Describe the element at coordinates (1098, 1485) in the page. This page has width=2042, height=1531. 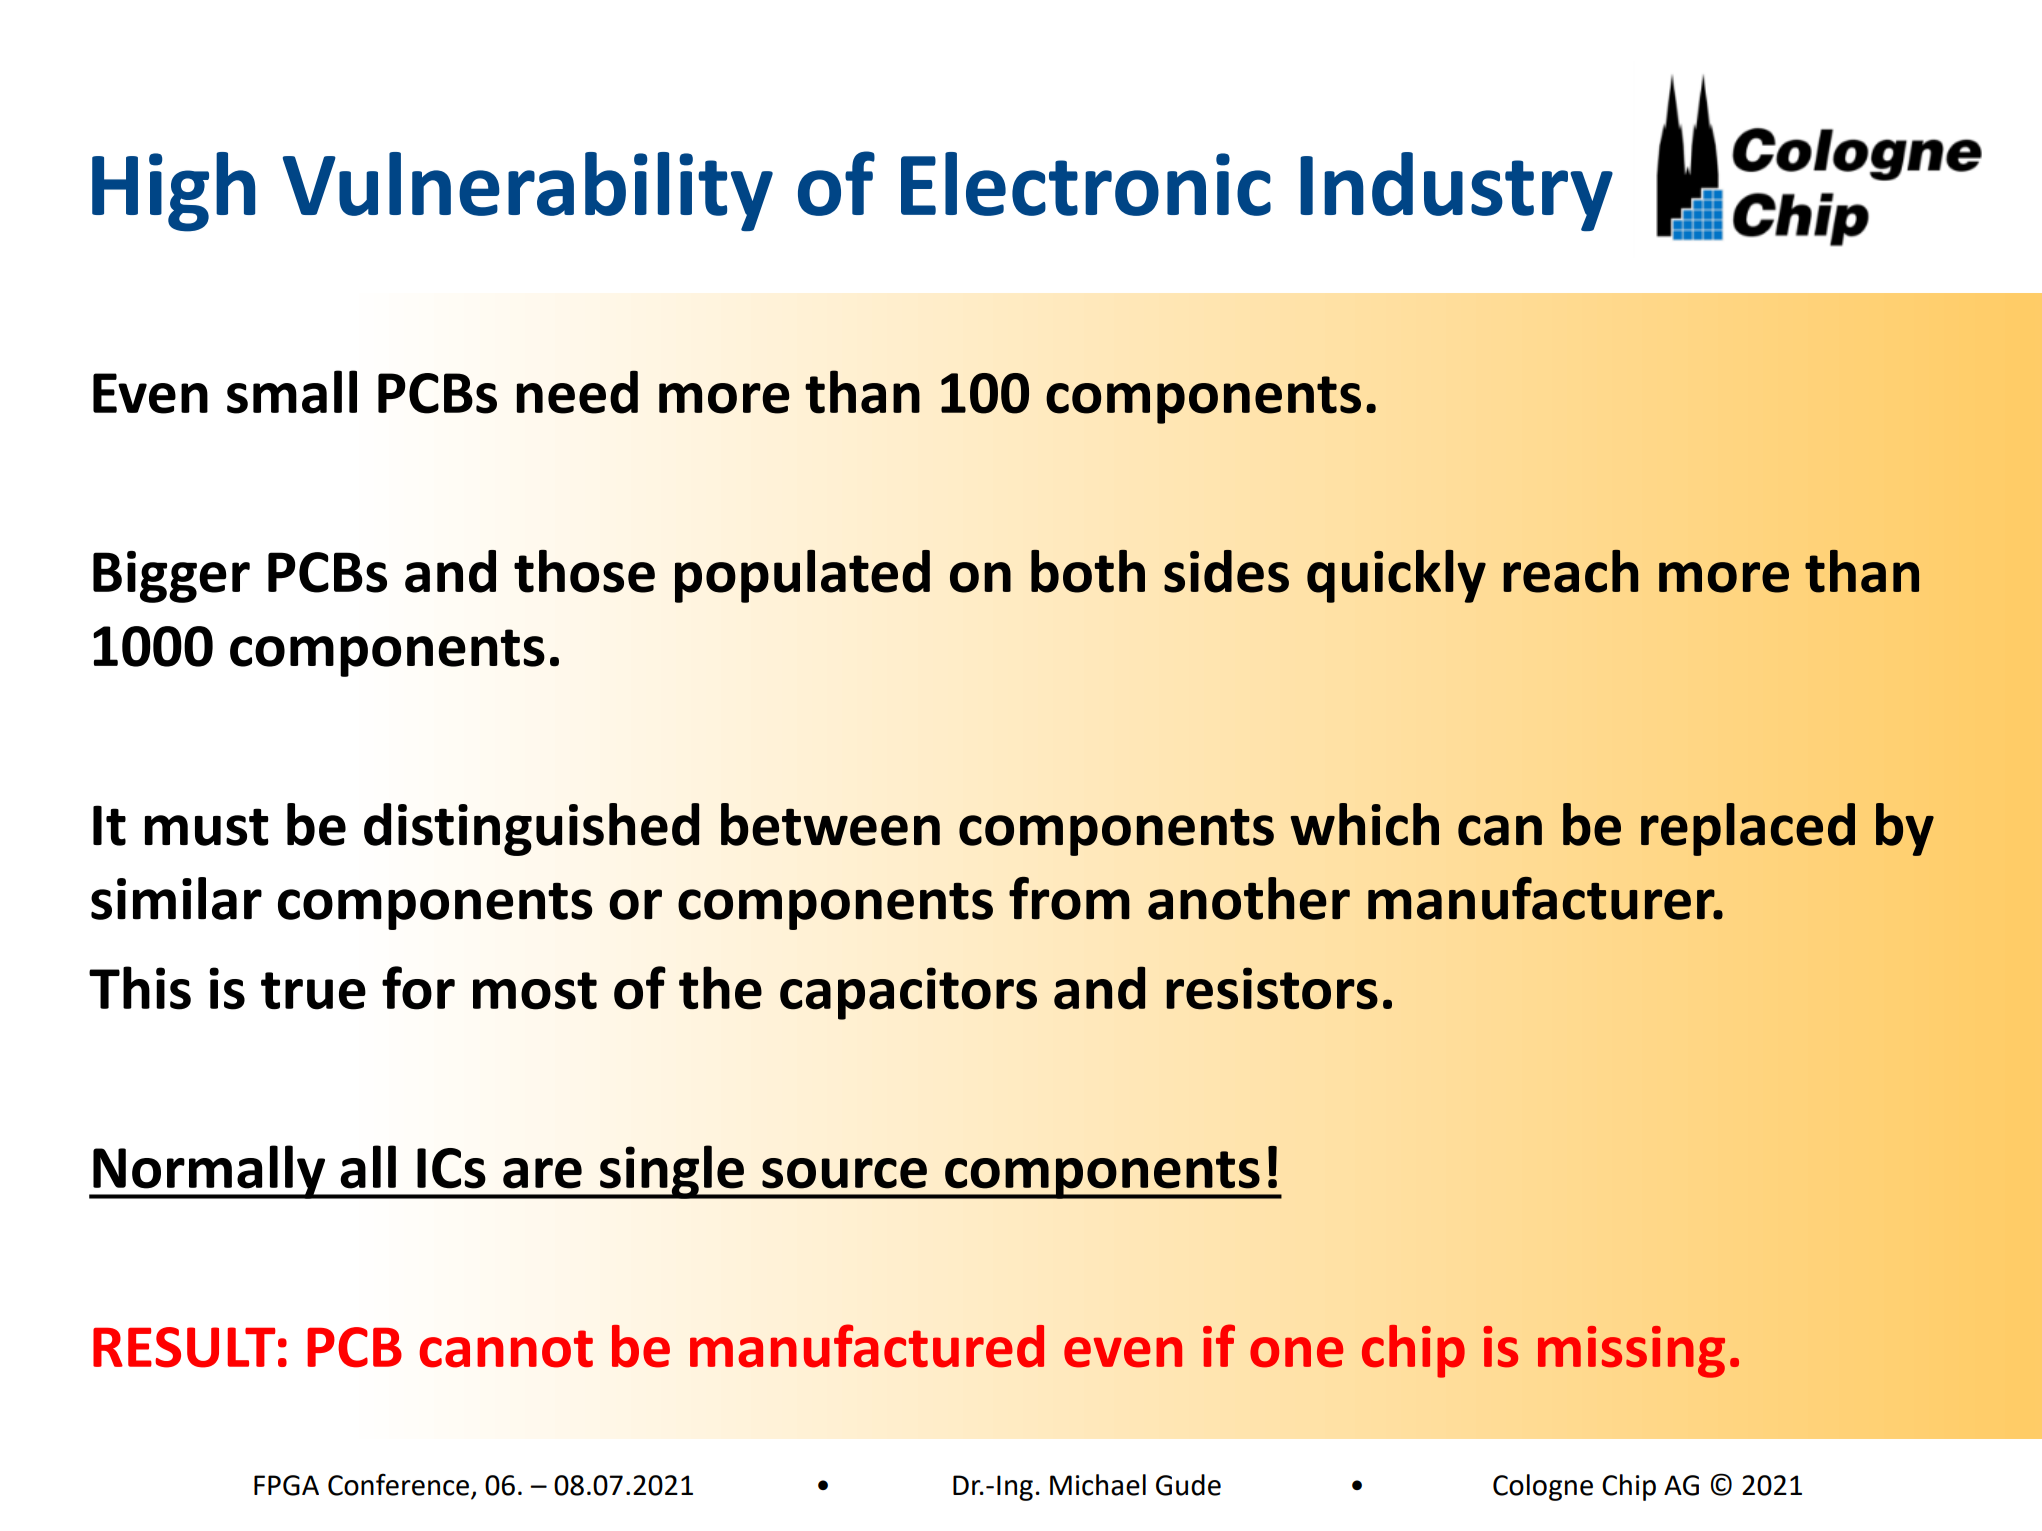
I see `Michael` at that location.
